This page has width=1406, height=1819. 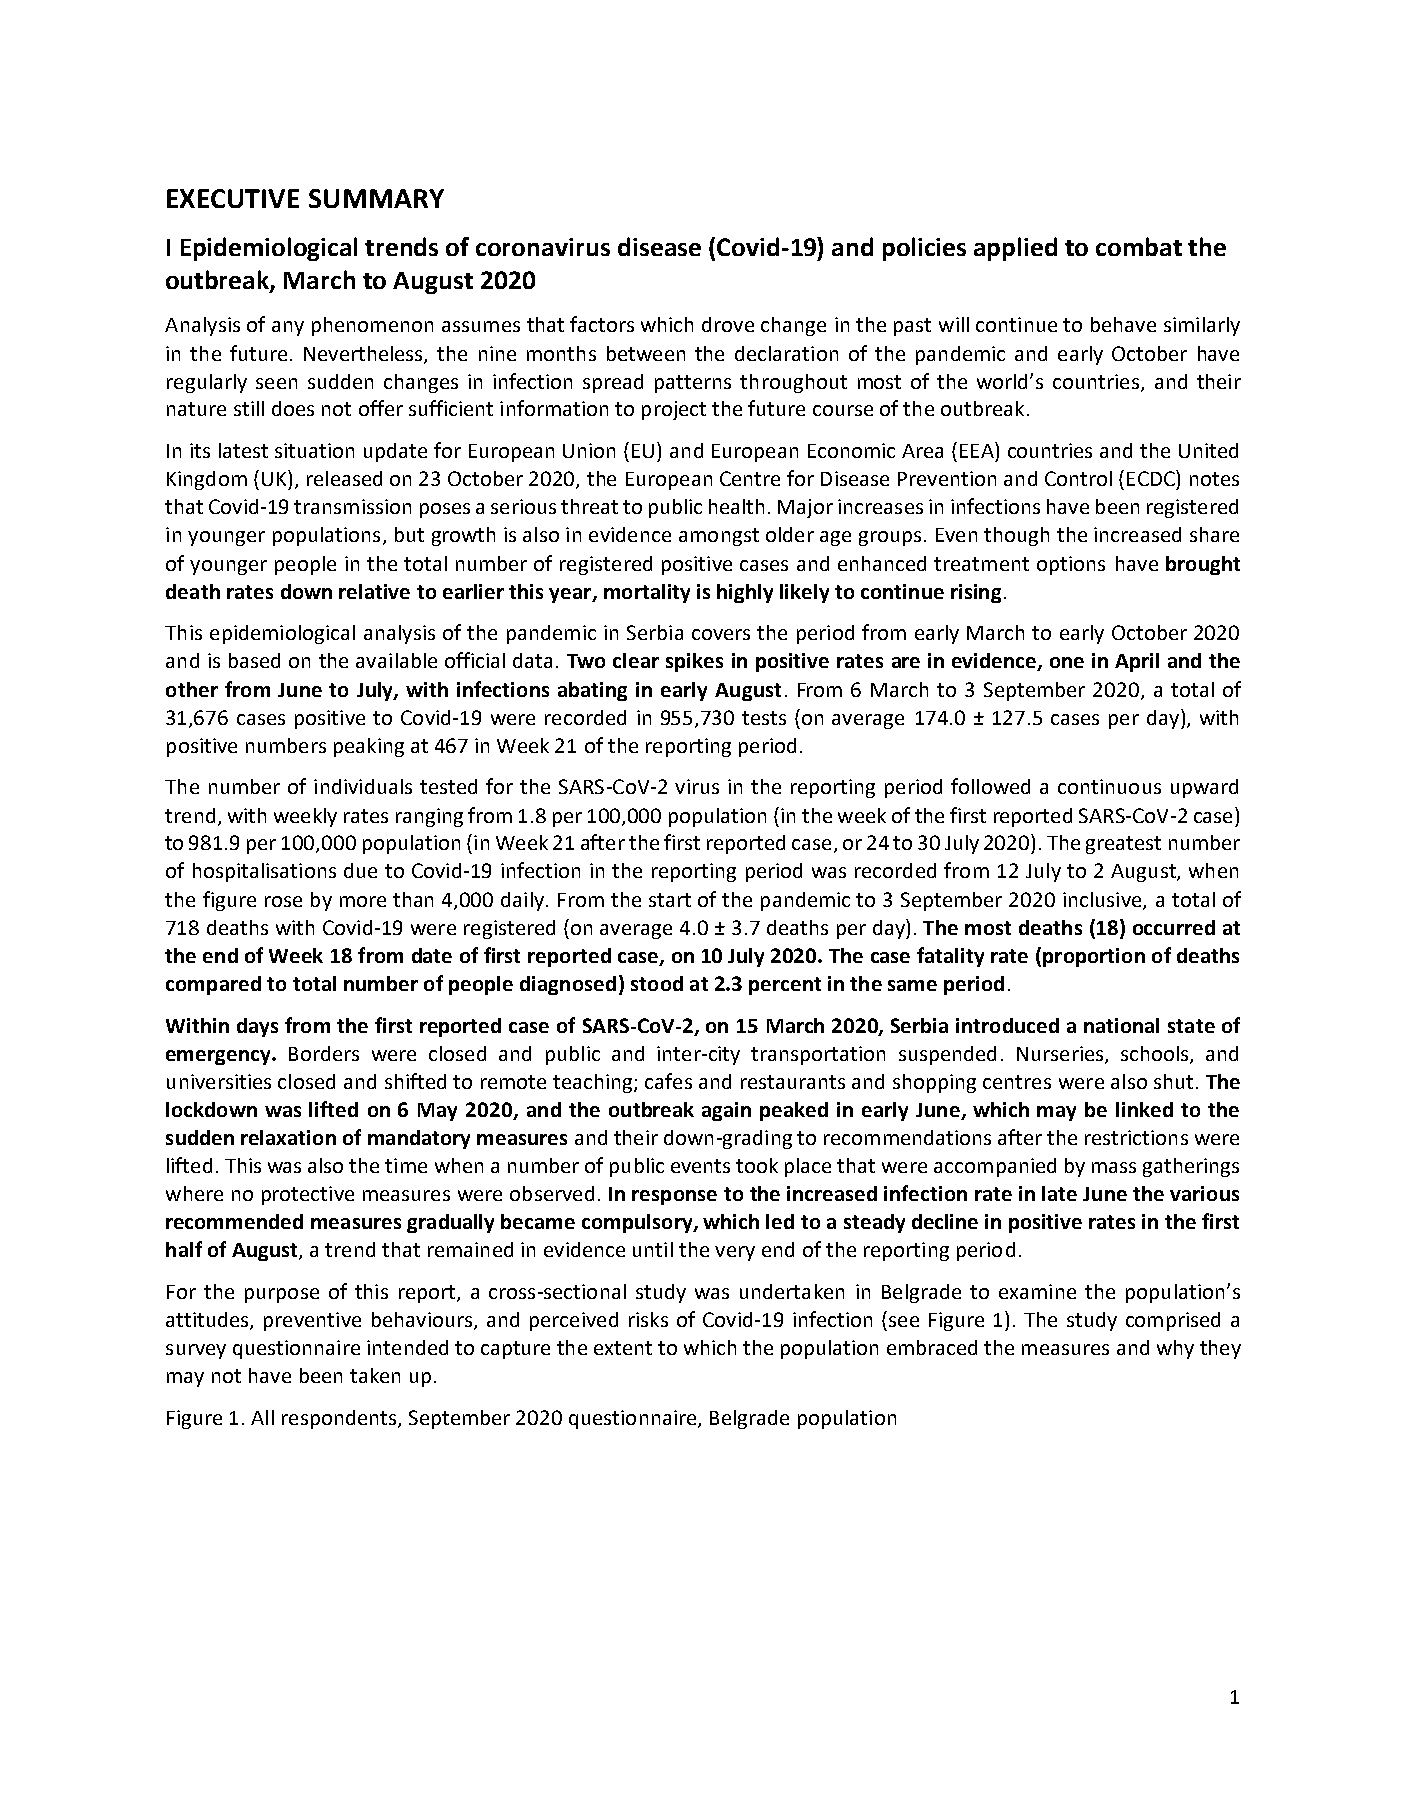 I want to click on start, so click(x=670, y=900).
